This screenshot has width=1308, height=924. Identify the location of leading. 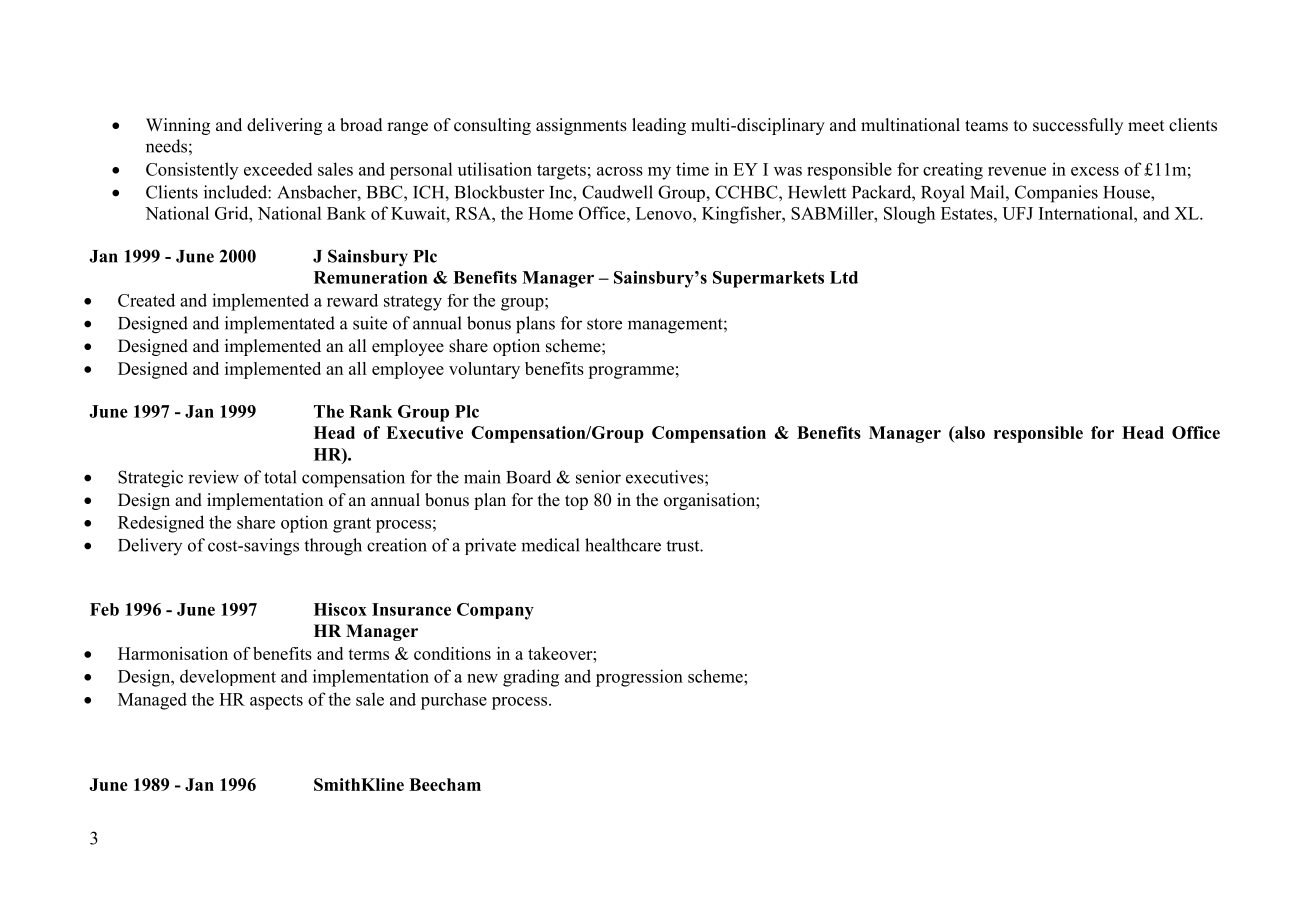
(659, 126).
